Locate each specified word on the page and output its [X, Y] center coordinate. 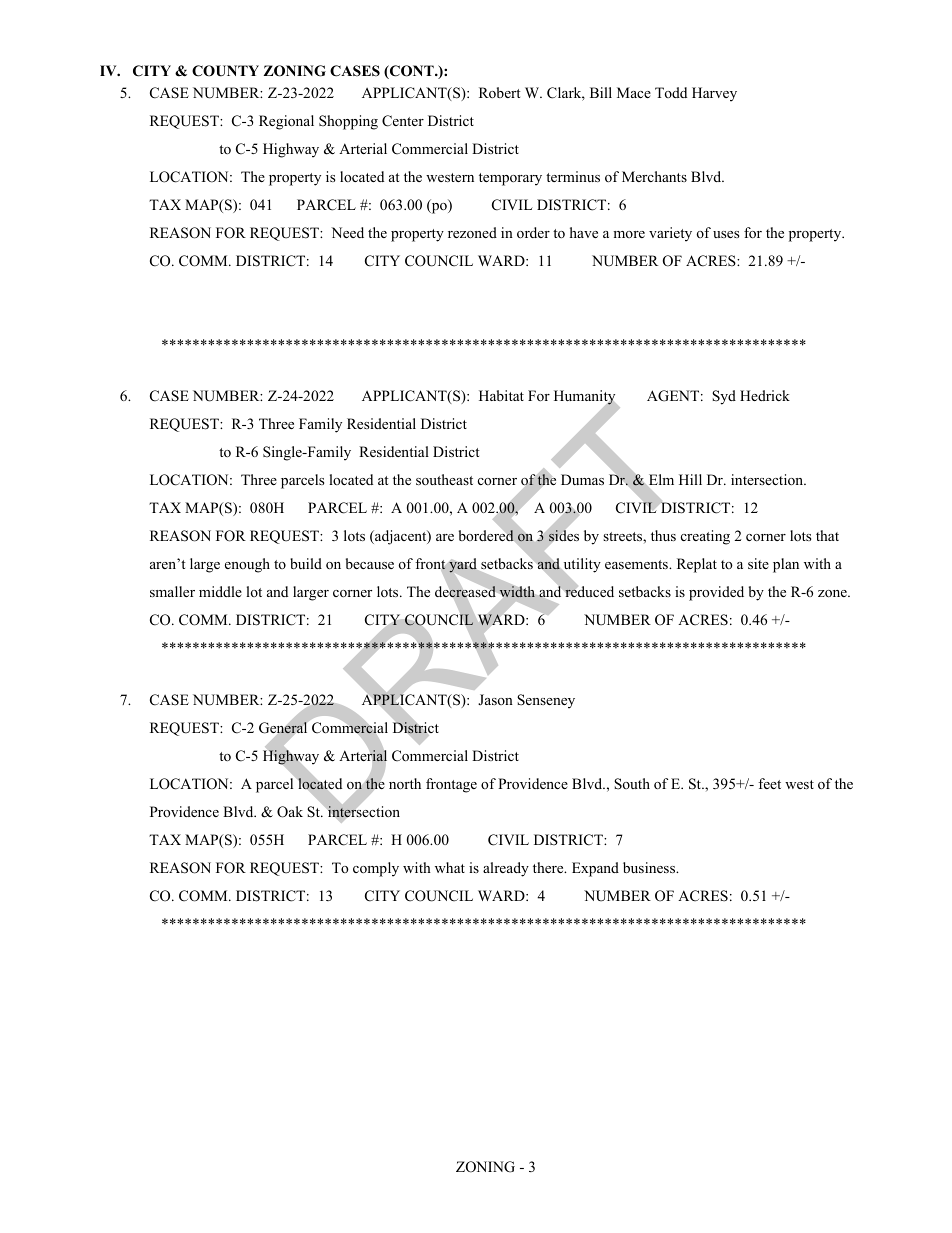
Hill [690, 479]
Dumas [582, 479]
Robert [500, 92]
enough [247, 565]
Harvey [714, 94]
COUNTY [225, 71]
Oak [290, 812]
